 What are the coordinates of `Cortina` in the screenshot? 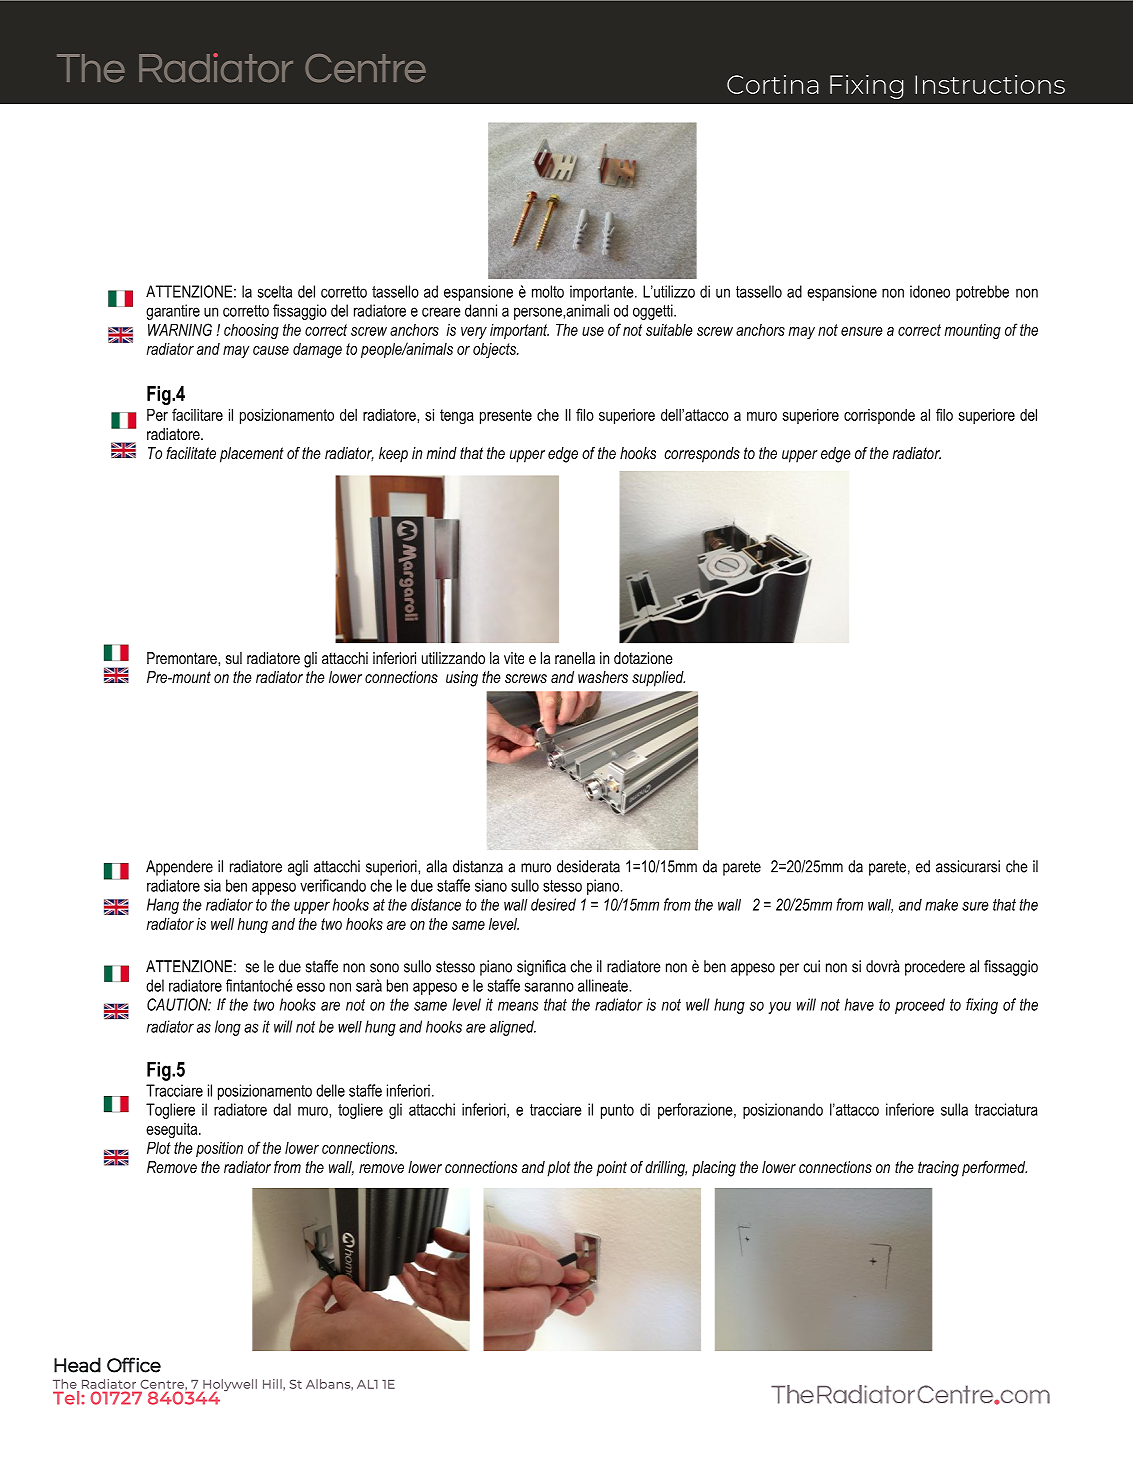 It's located at (773, 84).
